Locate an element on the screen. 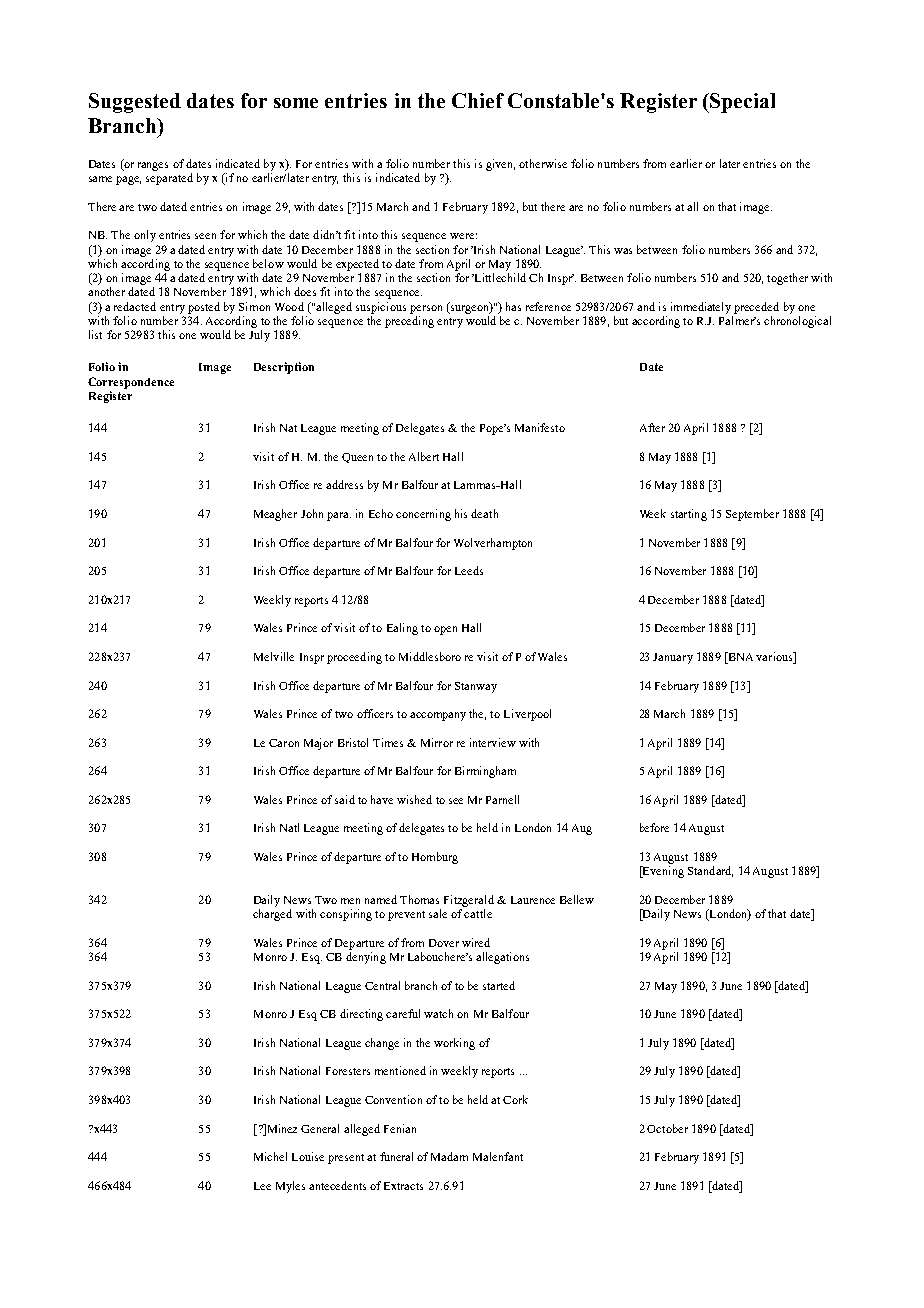 This screenshot has height=1308, width=924. Dover is located at coordinates (444, 943).
